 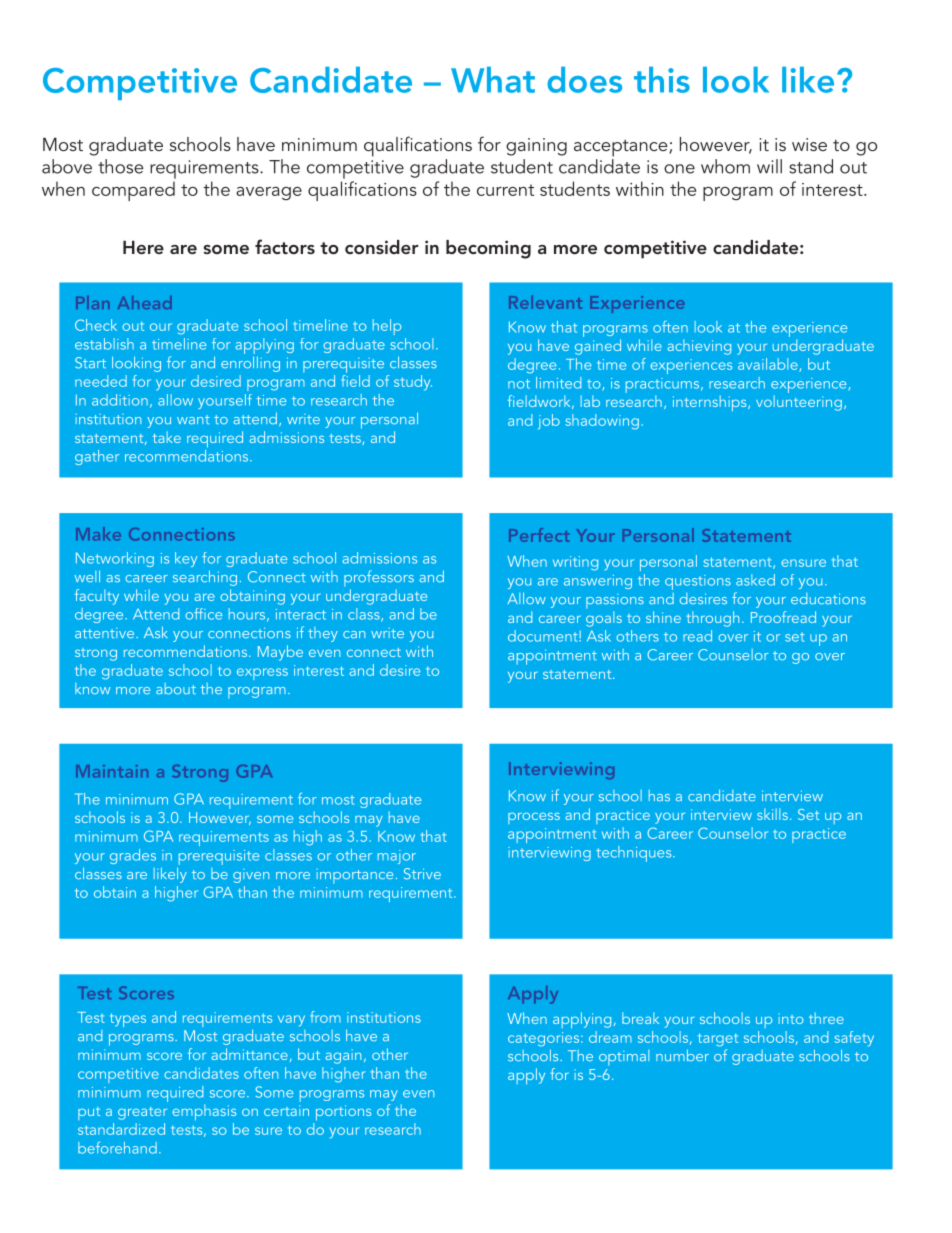 What do you see at coordinates (809, 144) in the document?
I see `wise` at bounding box center [809, 144].
